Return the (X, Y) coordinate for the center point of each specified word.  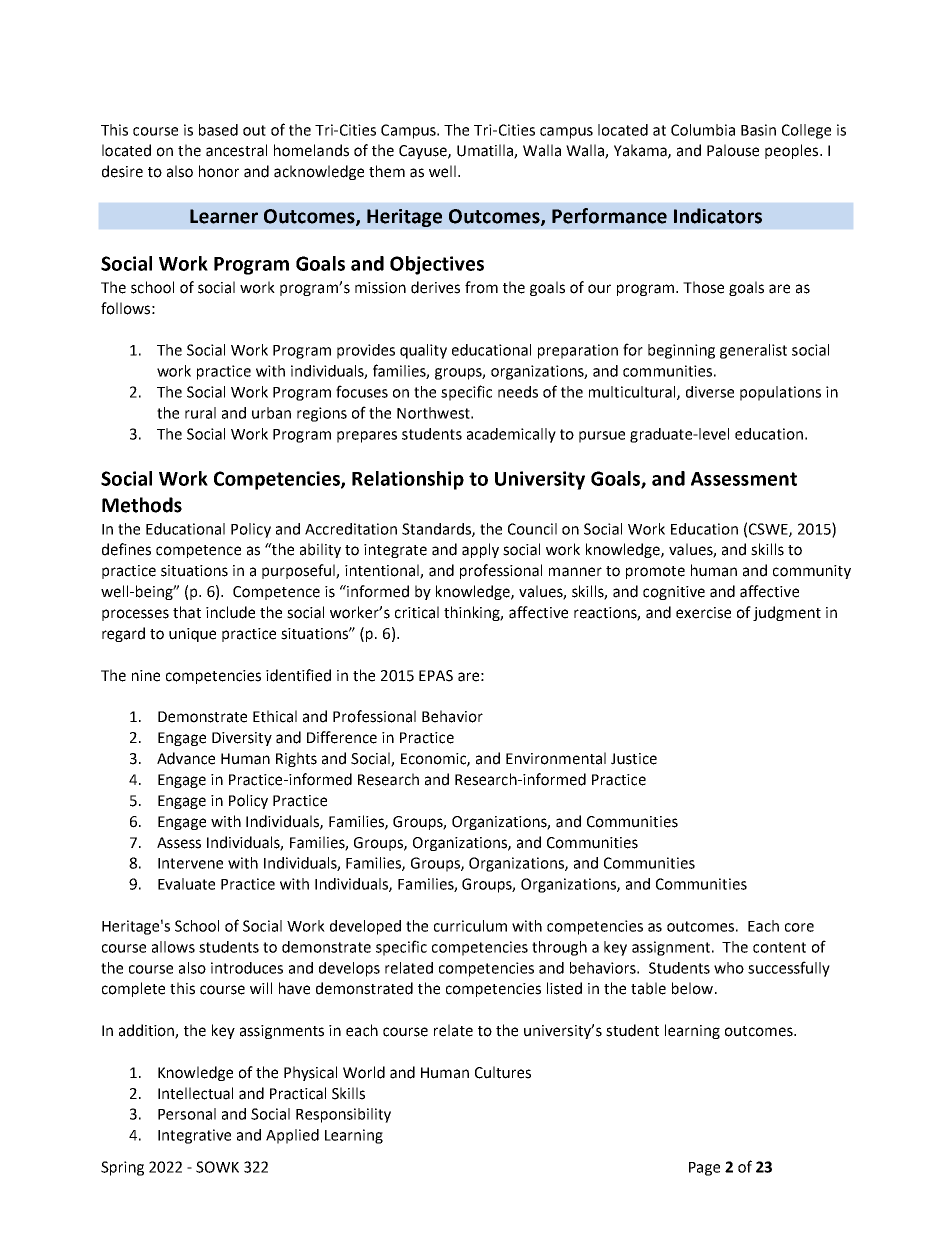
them (387, 171)
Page (704, 1169)
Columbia (703, 130)
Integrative (194, 1136)
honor (219, 171)
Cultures (503, 1072)
